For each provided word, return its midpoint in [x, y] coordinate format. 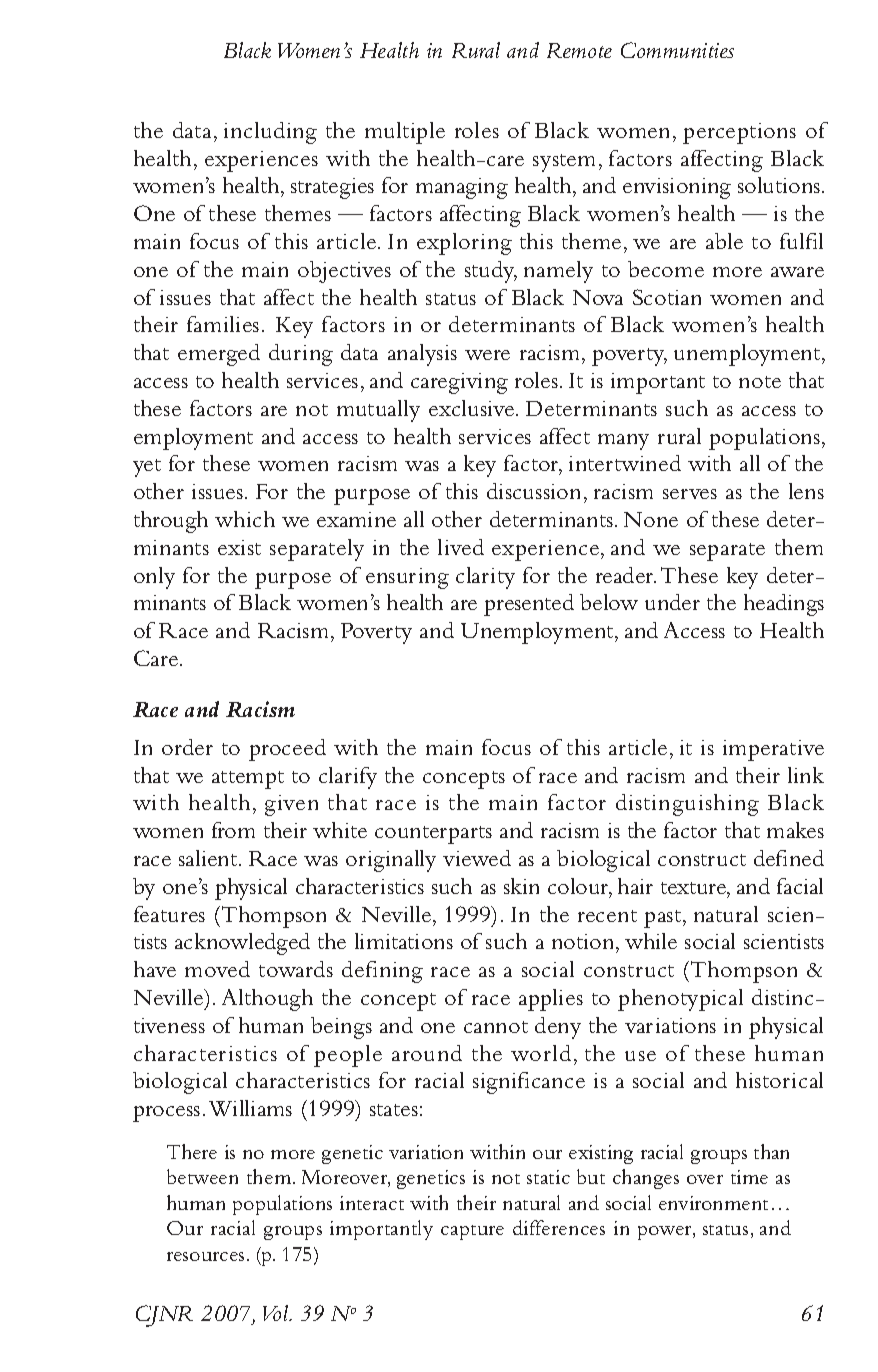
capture [472, 1232]
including [270, 133]
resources [205, 1256]
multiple [405, 133]
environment [713, 1203]
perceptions [739, 133]
